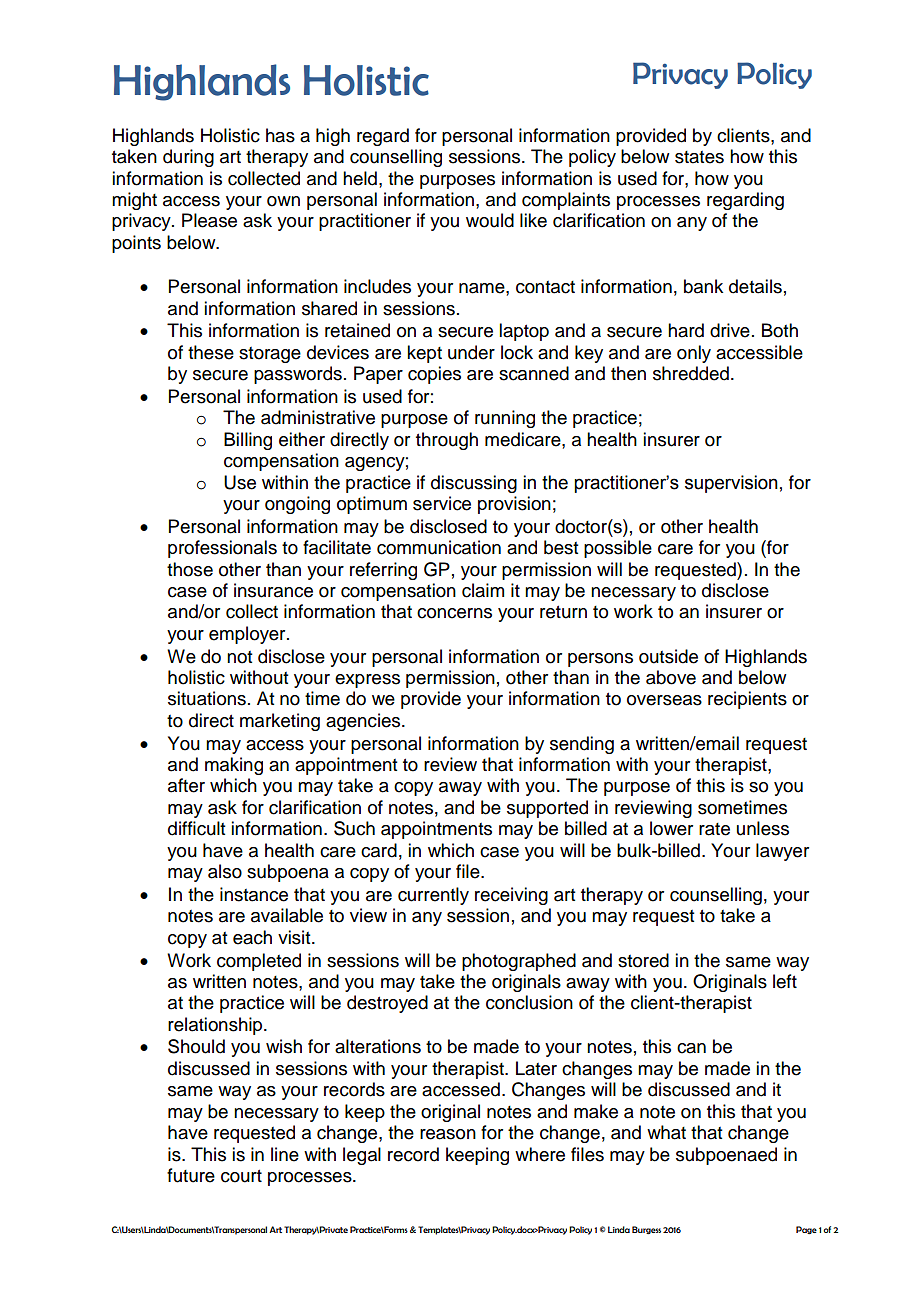 This document has height=1308, width=924. Describe the element at coordinates (433, 896) in the document. I see `currently` at that location.
